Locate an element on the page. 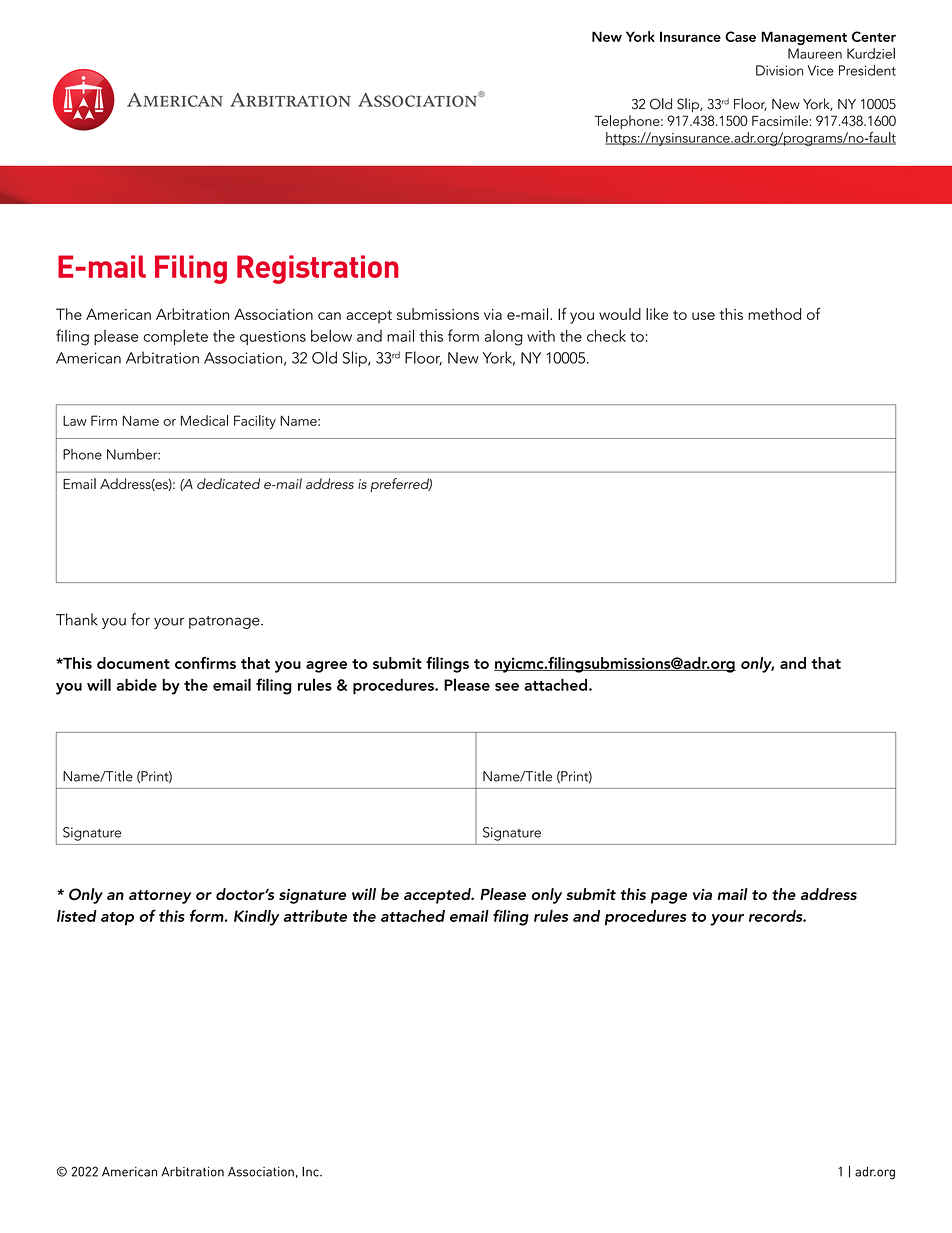  Case is located at coordinates (740, 36).
